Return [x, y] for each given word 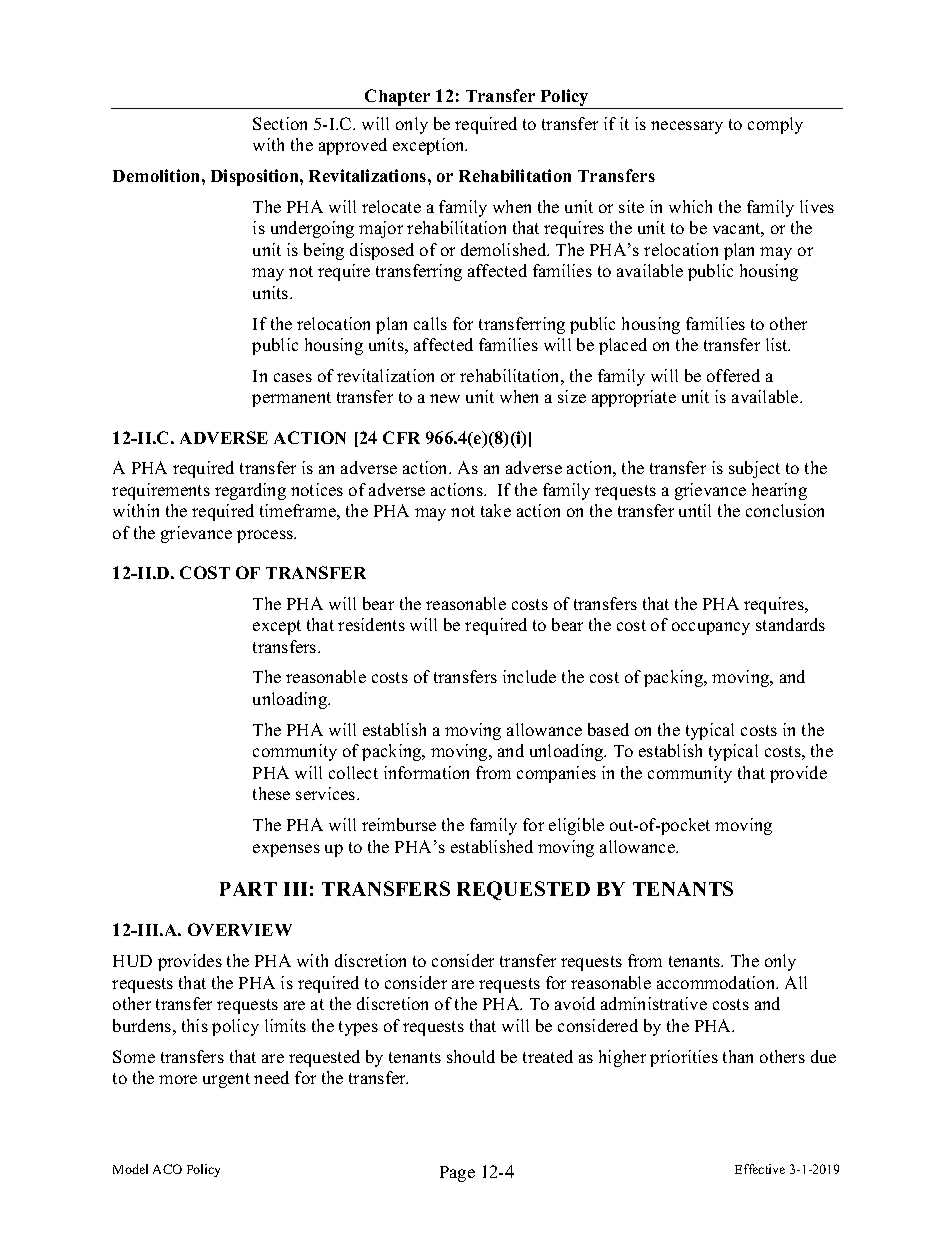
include [529, 676]
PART [248, 889]
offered [733, 375]
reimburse [399, 824]
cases [293, 377]
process [266, 536]
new [445, 398]
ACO [167, 1169]
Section [280, 123]
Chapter [398, 99]
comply [775, 125]
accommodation [717, 982]
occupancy [711, 628]
